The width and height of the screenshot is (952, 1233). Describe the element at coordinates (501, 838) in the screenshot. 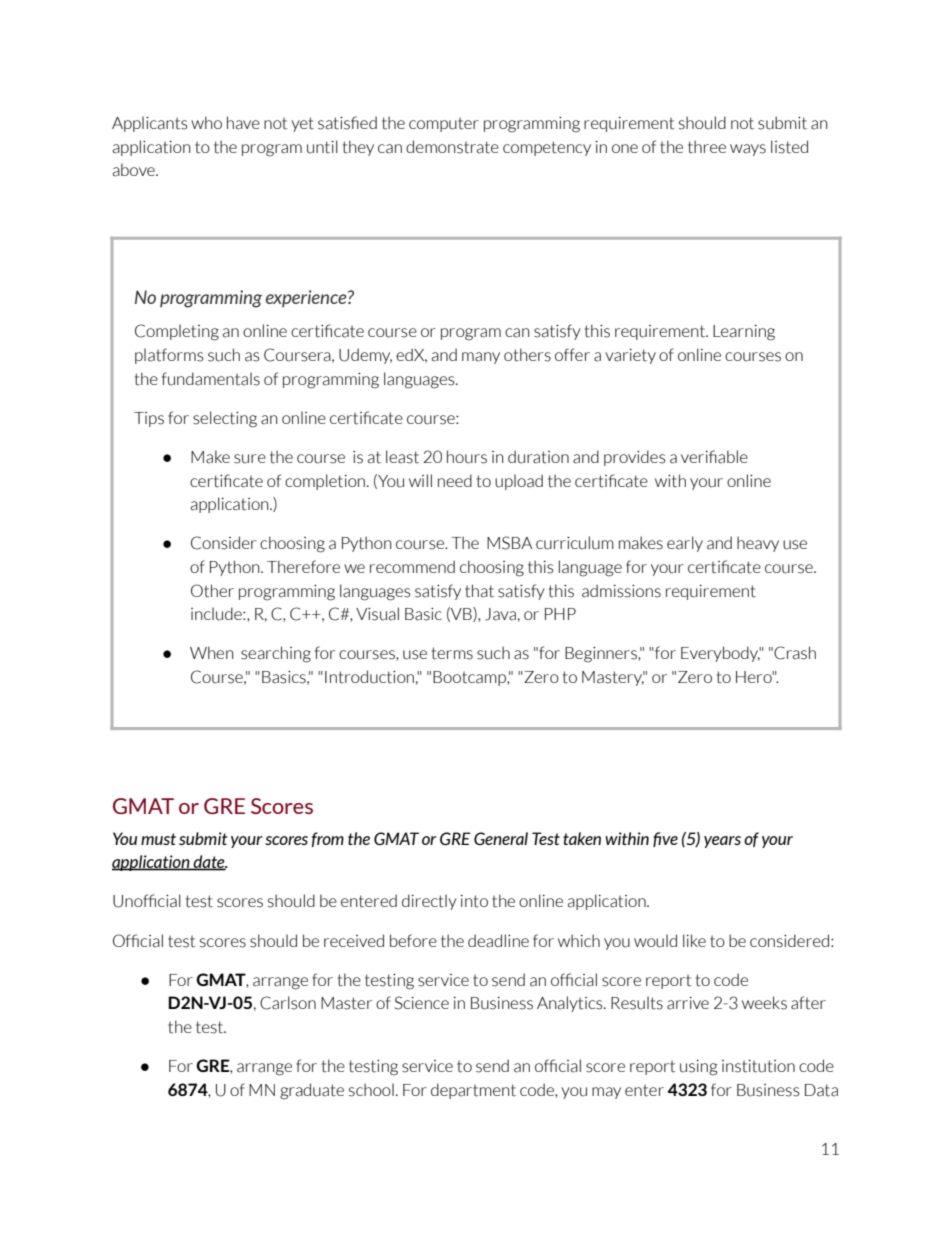

I see `General` at that location.
